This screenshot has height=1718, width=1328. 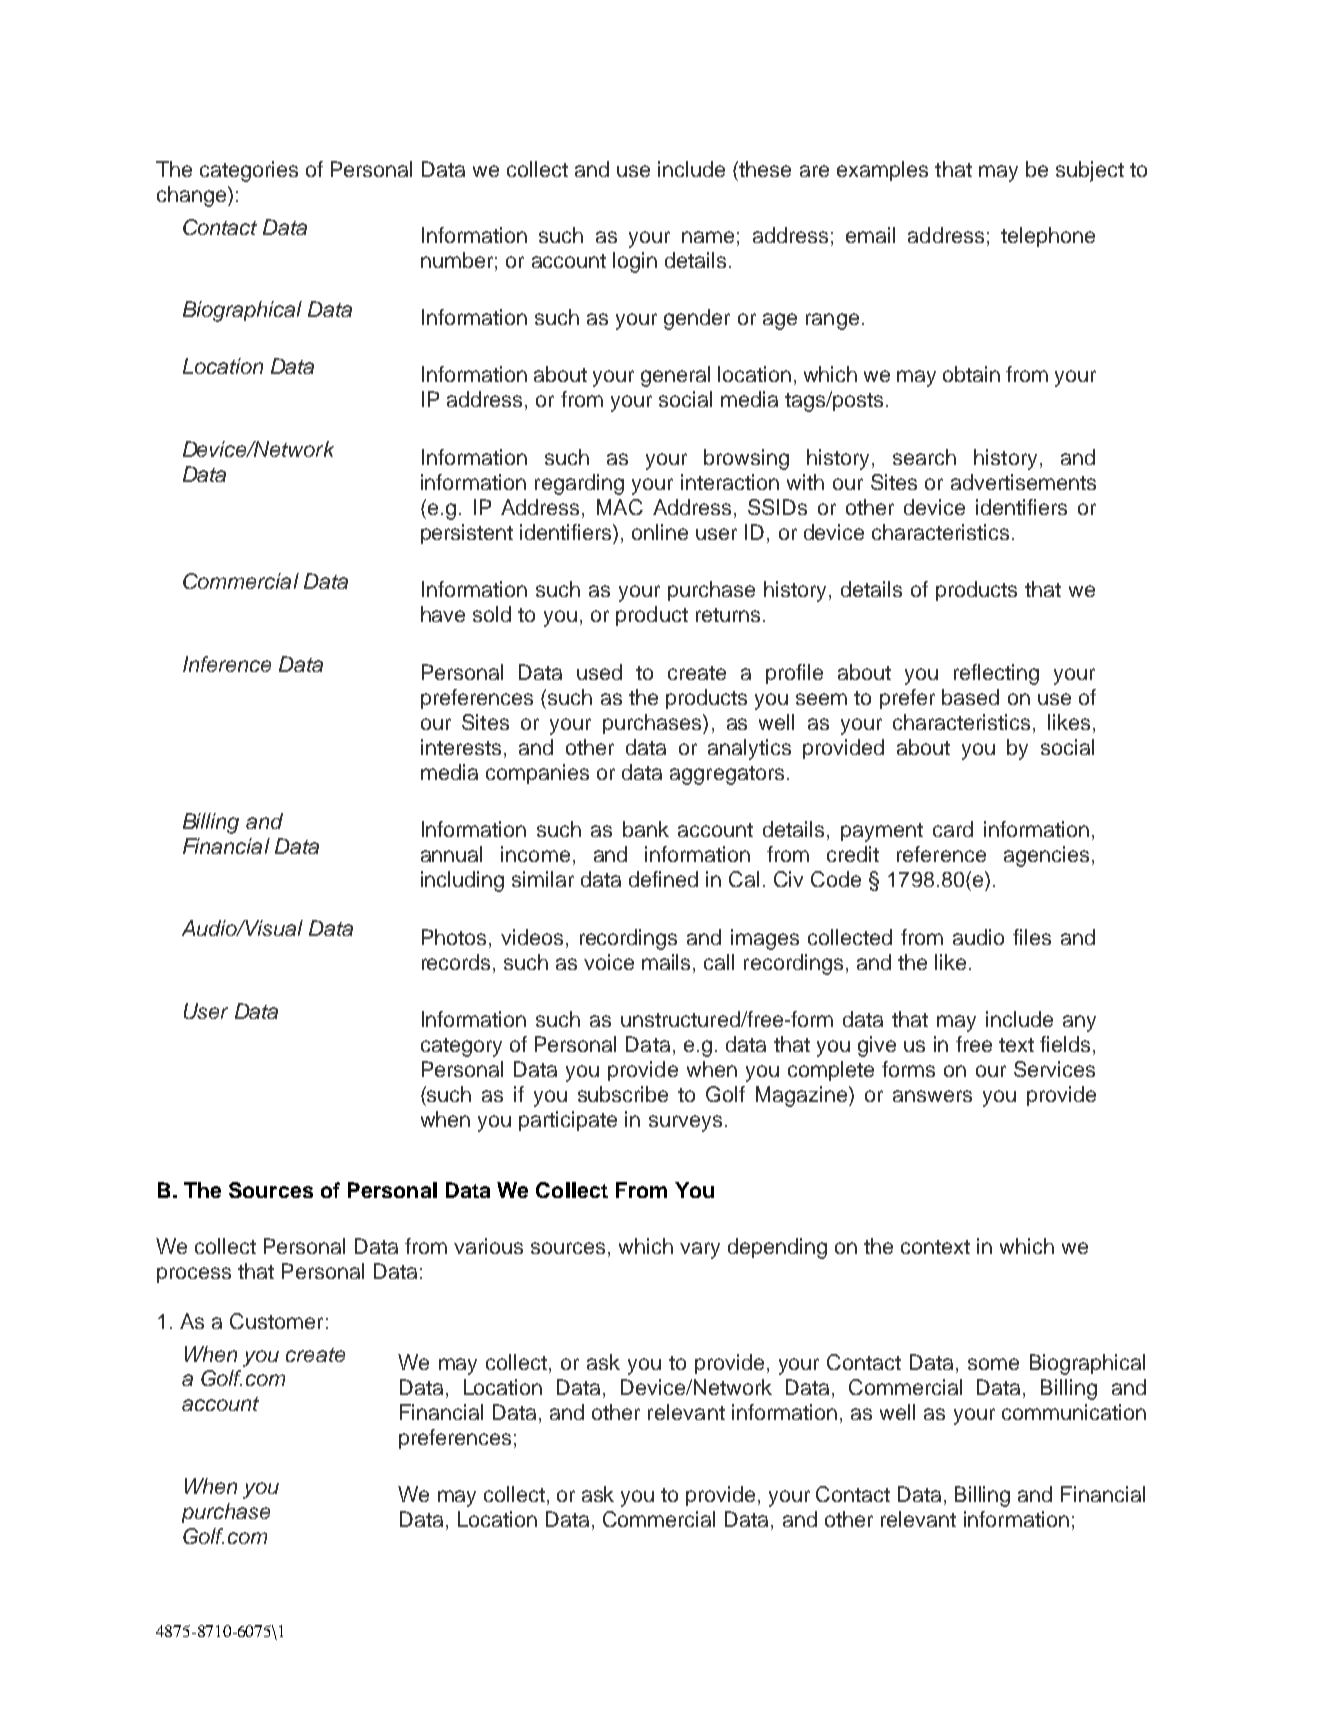 I want to click on telephone, so click(x=1048, y=237).
